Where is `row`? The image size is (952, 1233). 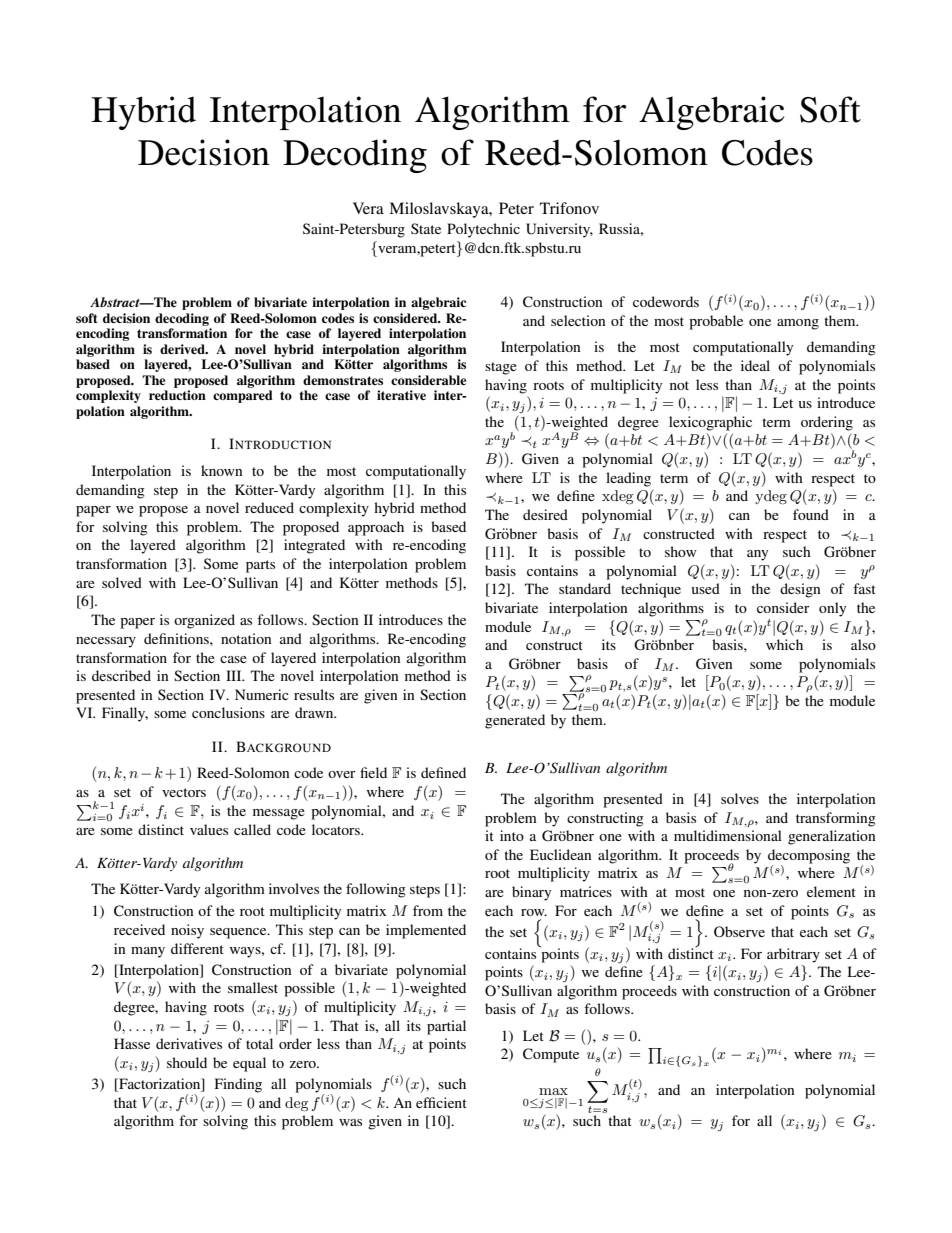 row is located at coordinates (534, 912).
